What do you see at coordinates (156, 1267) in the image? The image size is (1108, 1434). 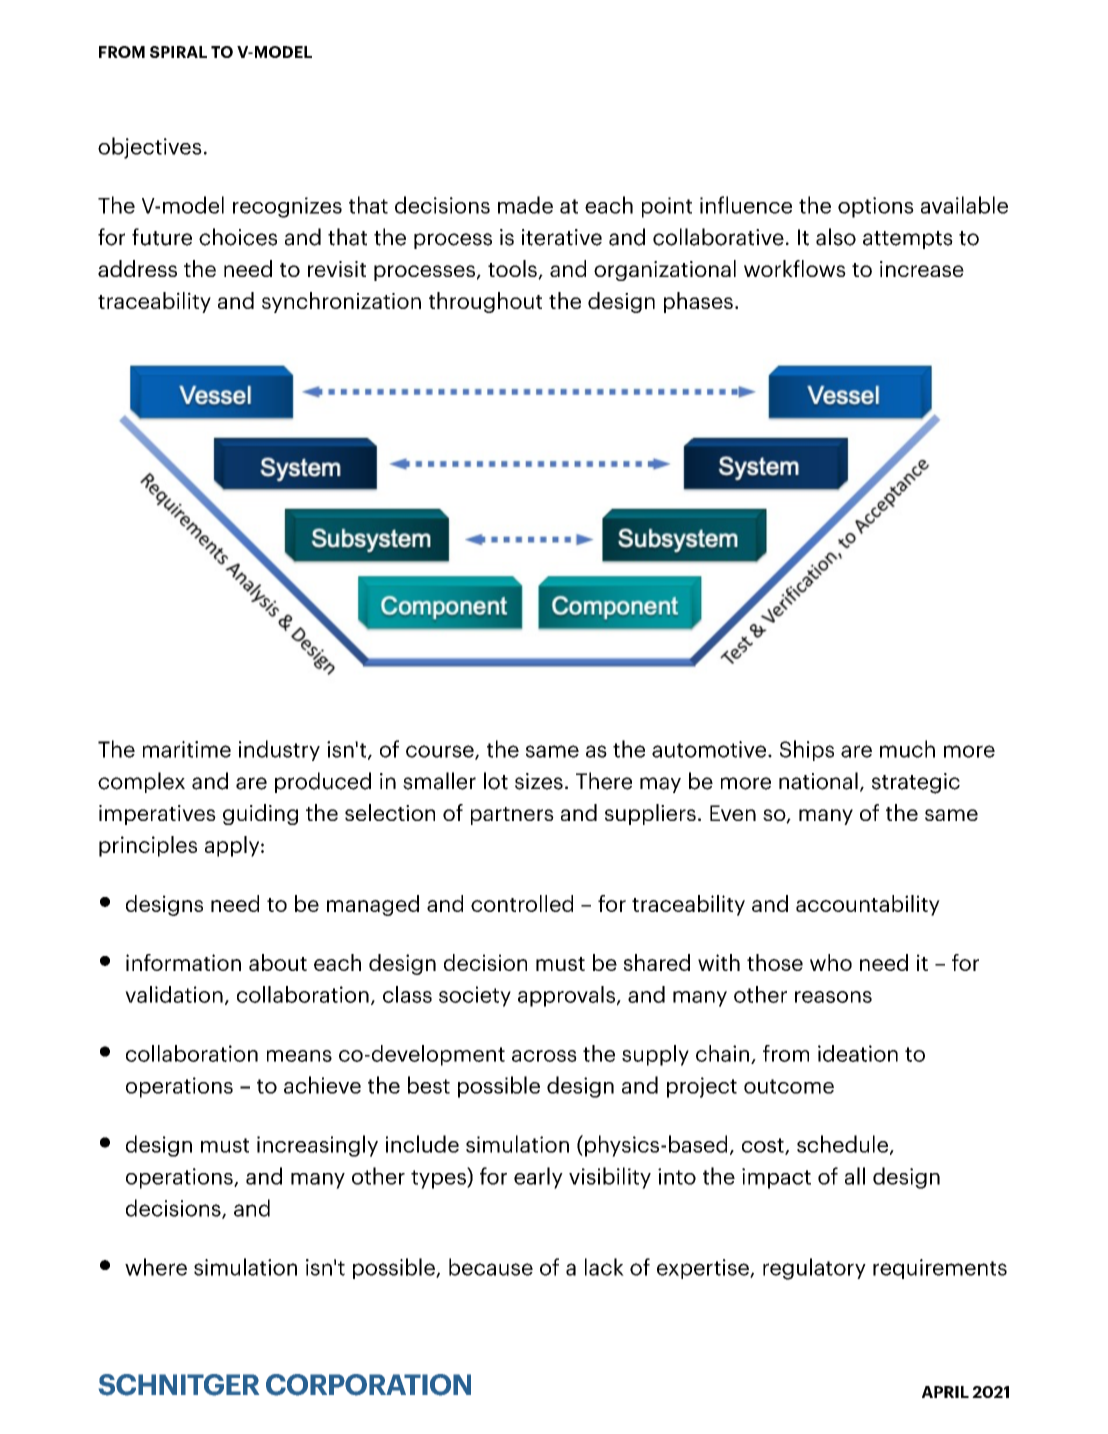 I see `where` at bounding box center [156, 1267].
